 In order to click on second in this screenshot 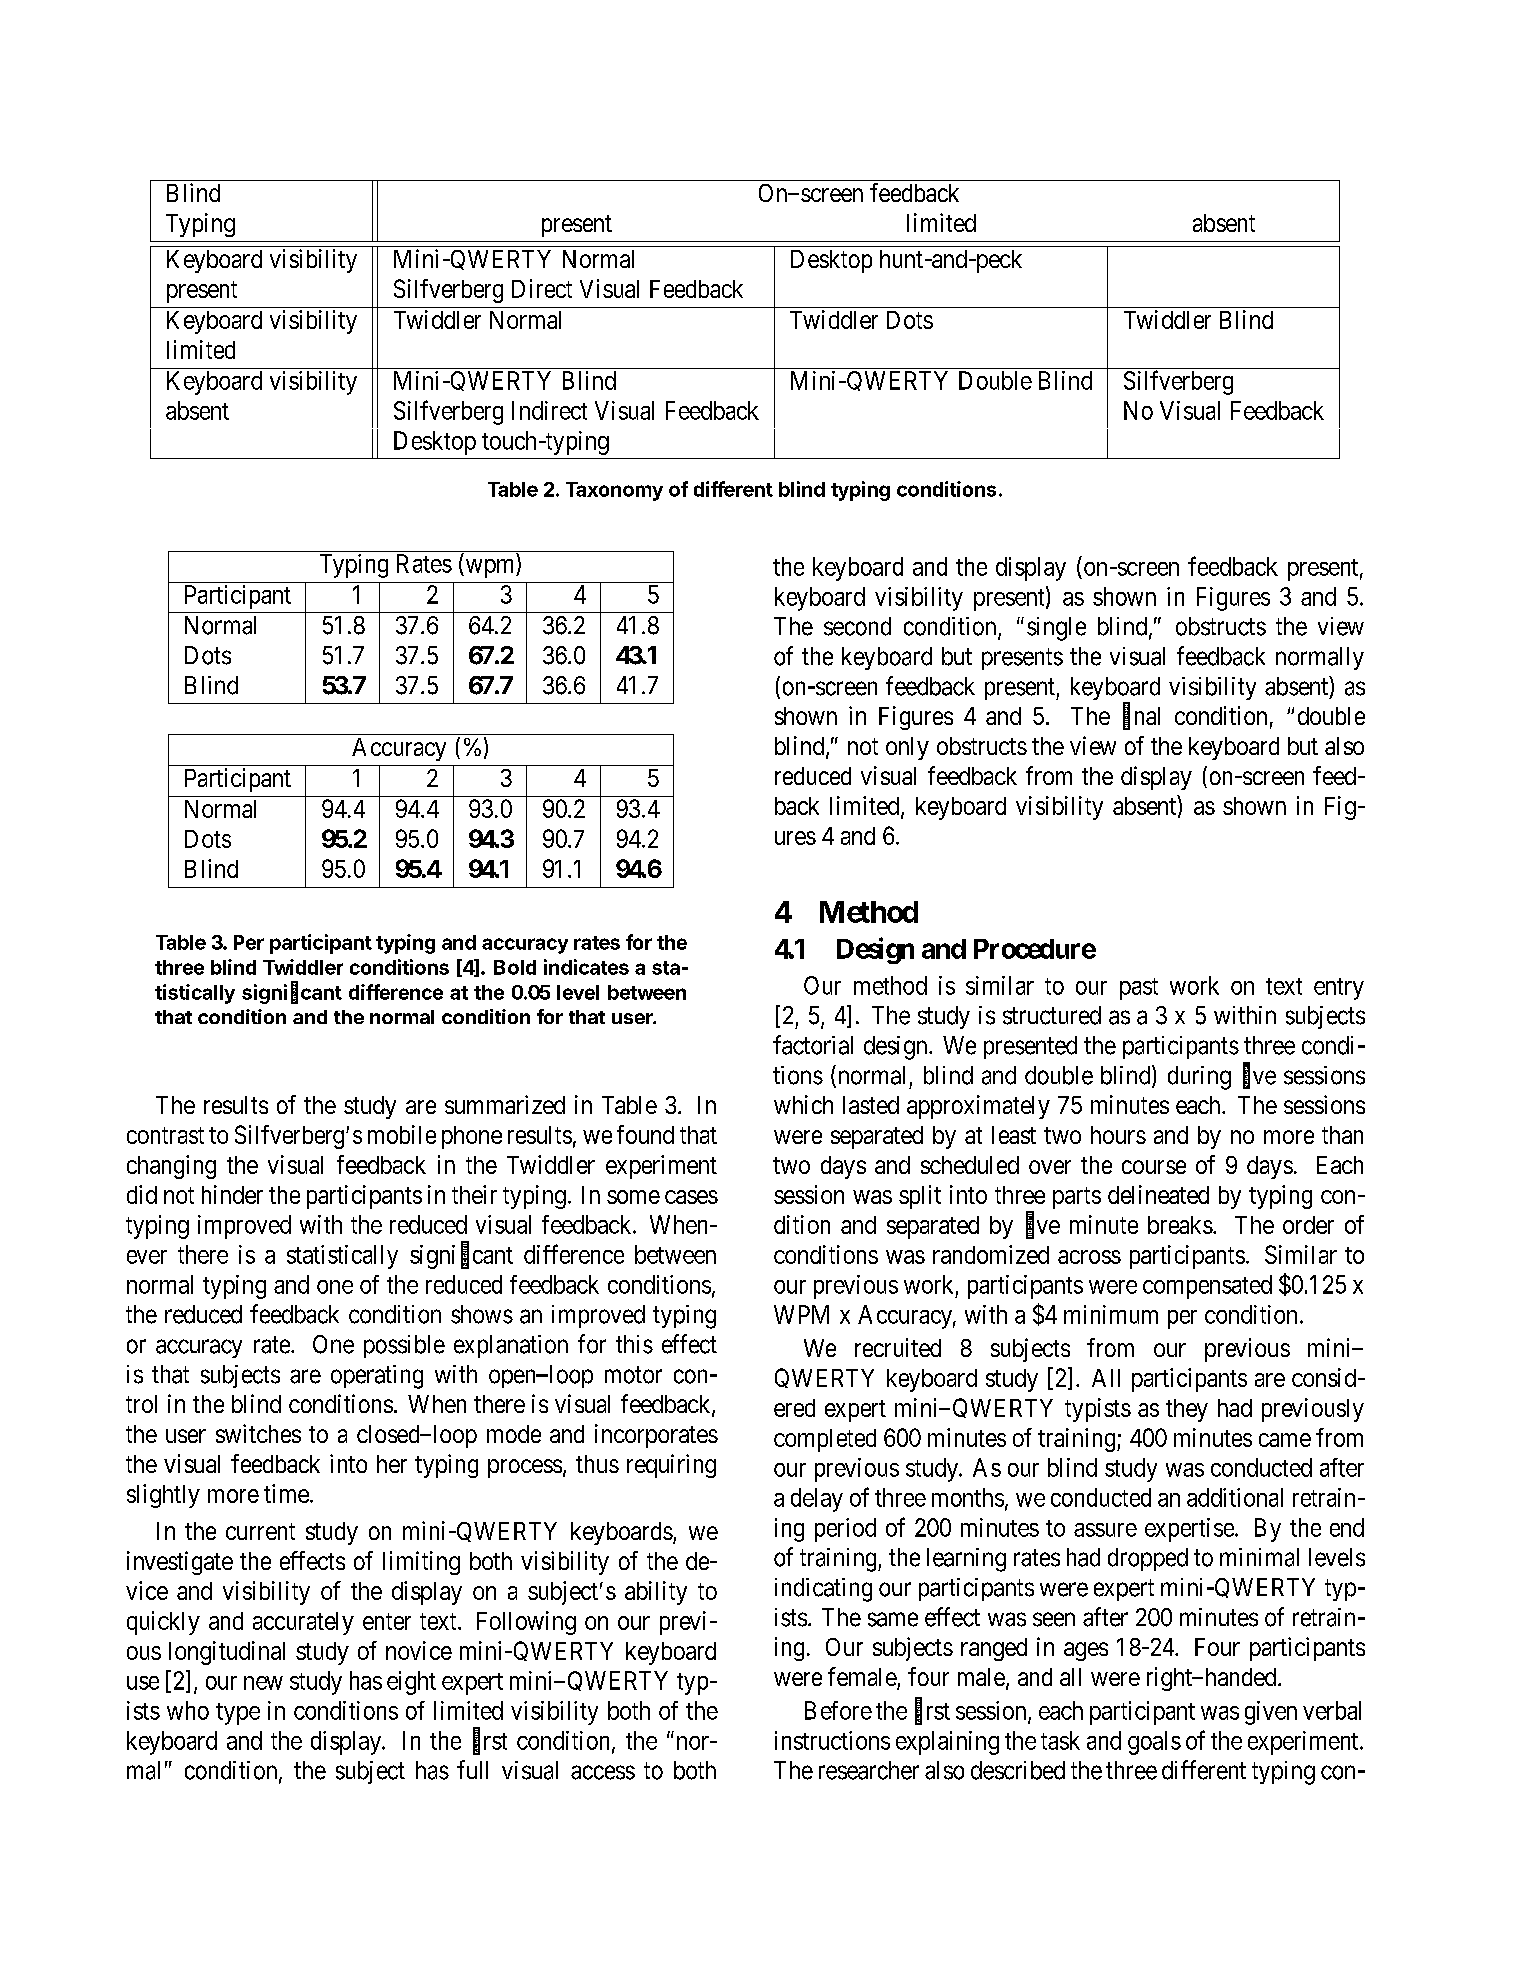, I will do `click(857, 626)`.
